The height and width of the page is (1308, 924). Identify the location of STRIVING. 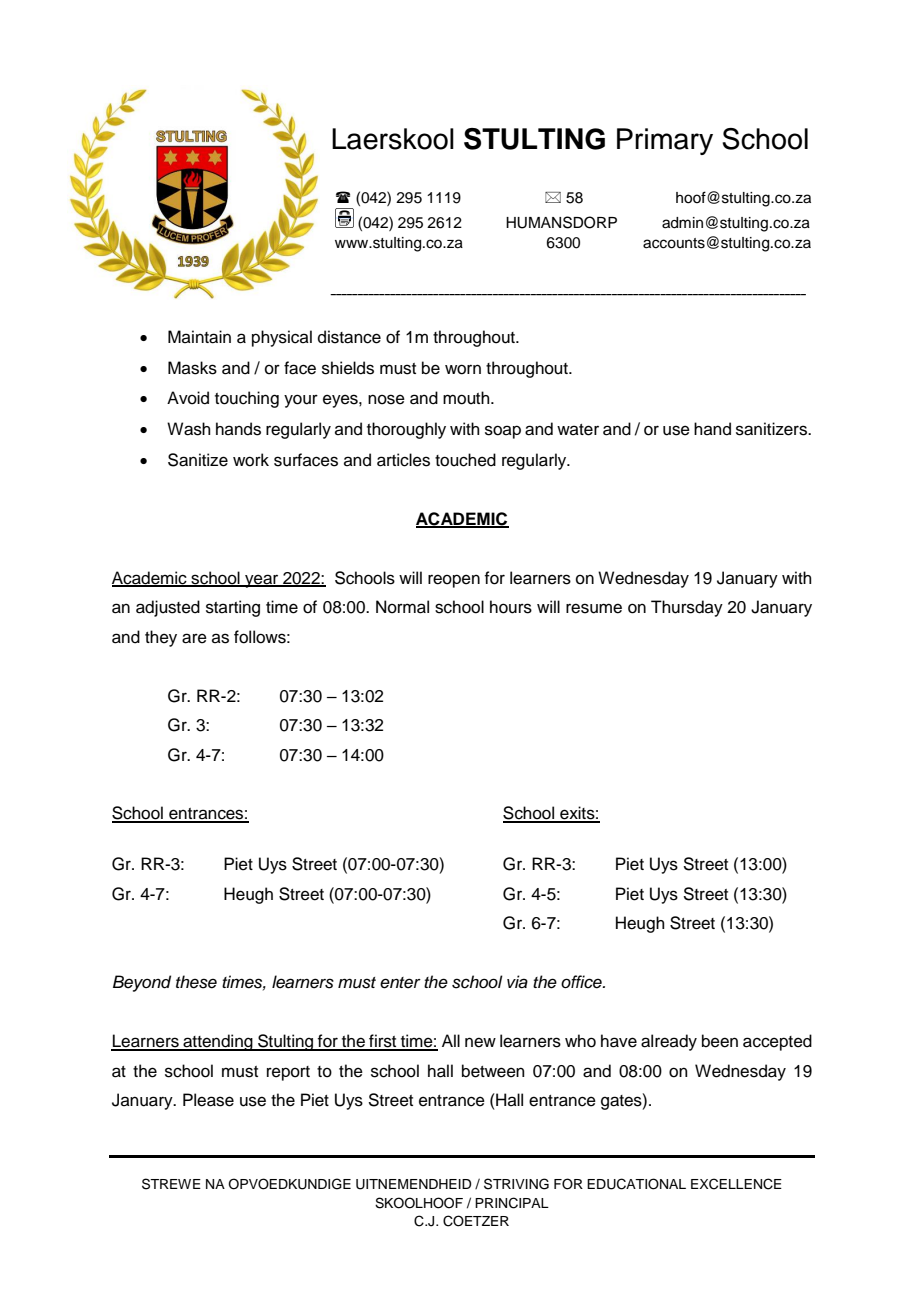
(516, 1184).
